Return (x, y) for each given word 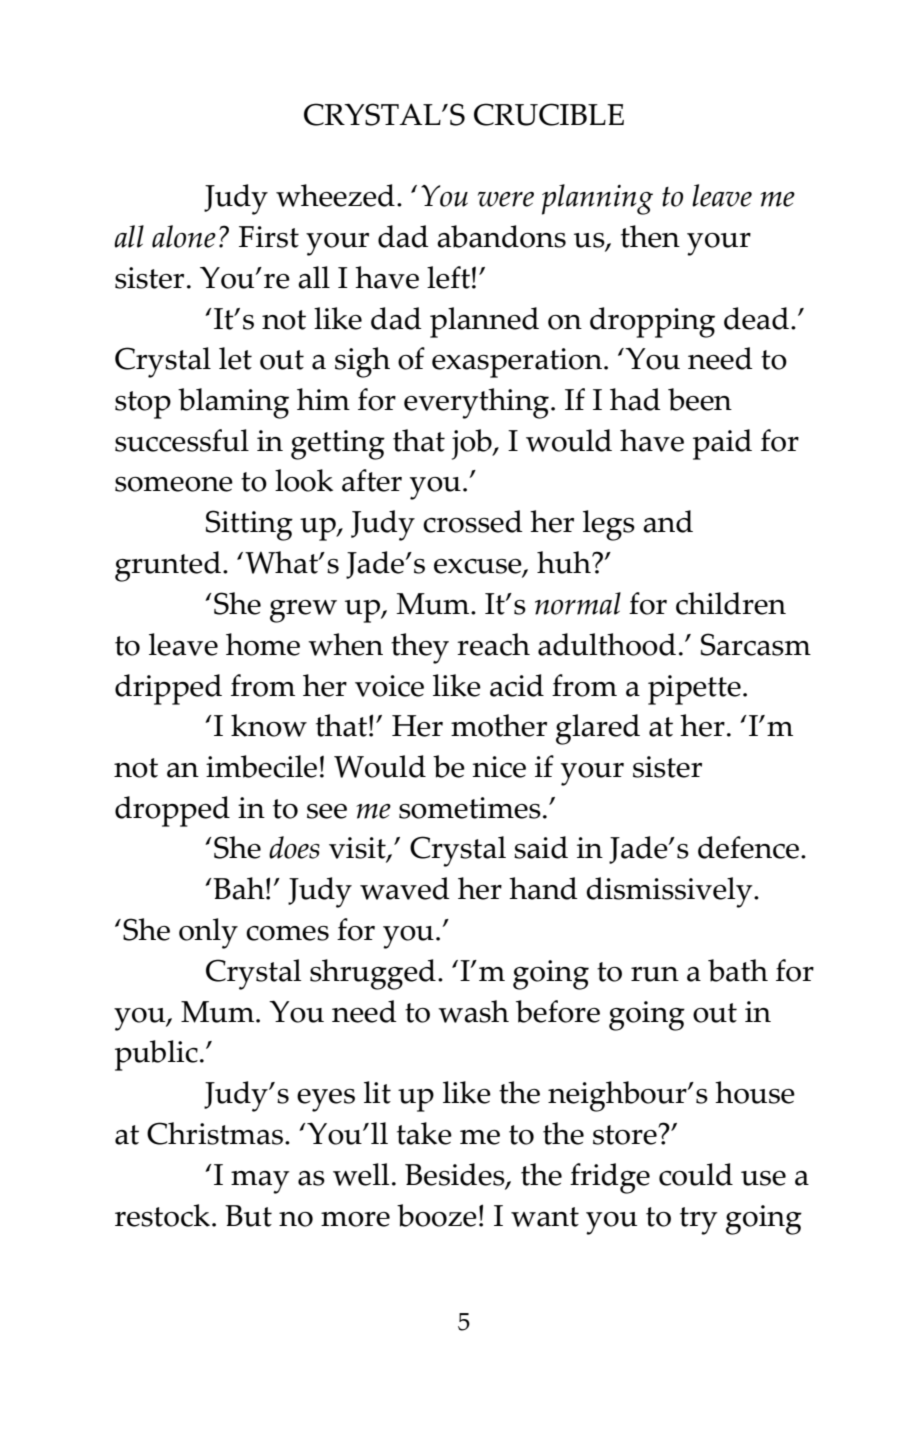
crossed (473, 521)
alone (184, 236)
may (260, 1182)
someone (174, 484)
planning (597, 199)
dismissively (670, 892)
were (506, 199)
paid (722, 444)
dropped (172, 811)
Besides (456, 1175)
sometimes (470, 808)
